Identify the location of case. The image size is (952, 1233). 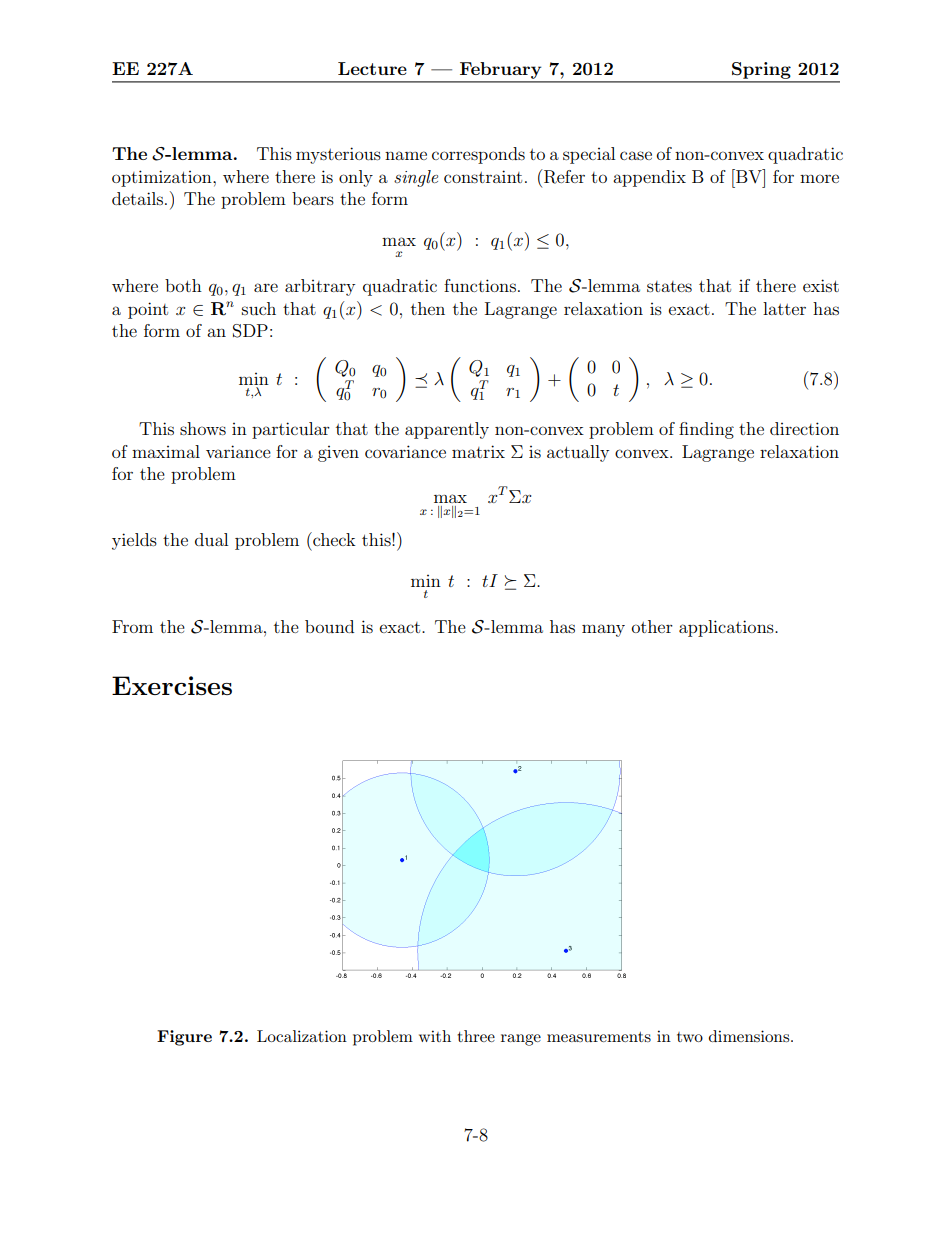
(636, 155).
